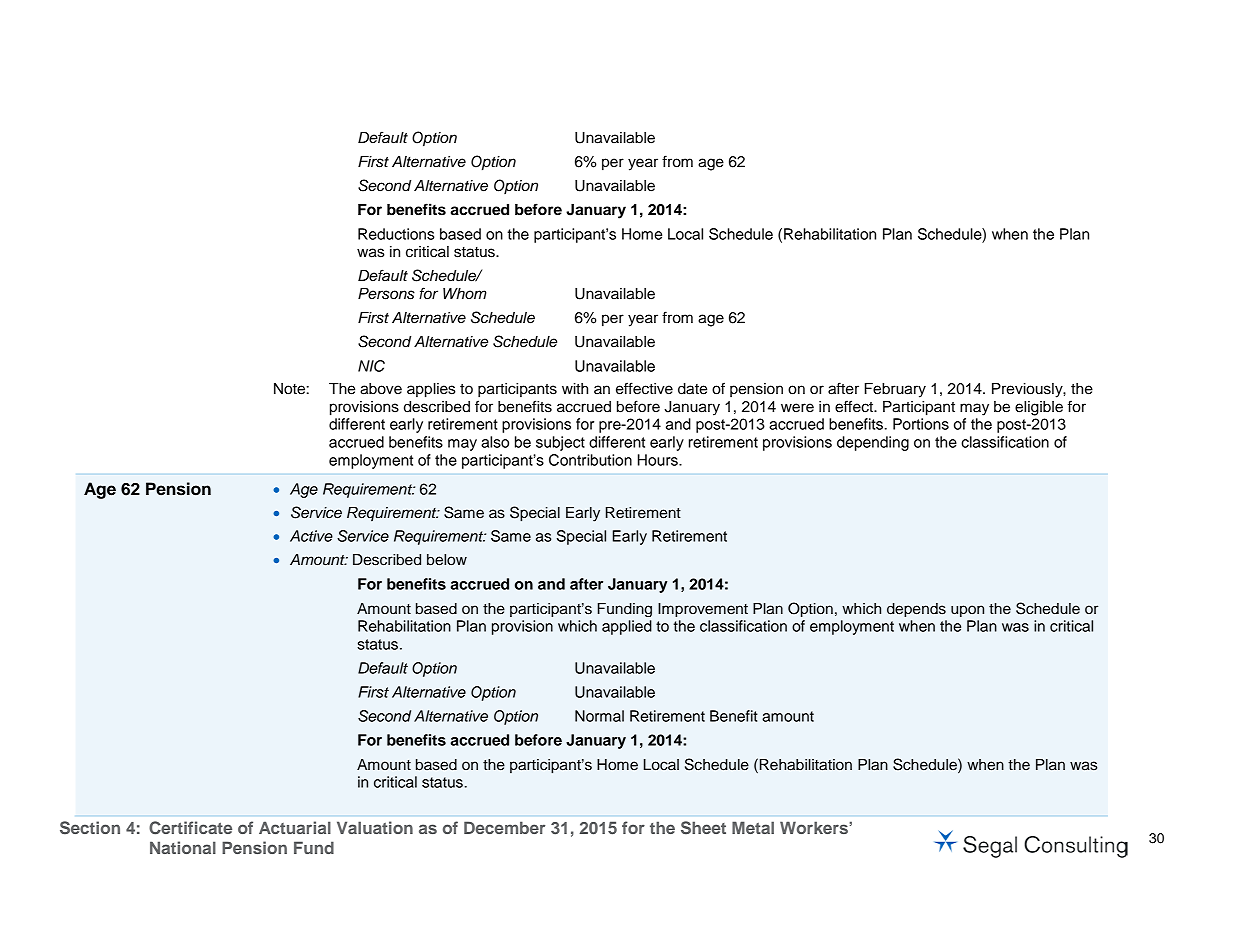 This image has height=952, width=1233. Describe the element at coordinates (190, 828) in the image. I see `Certificate` at that location.
